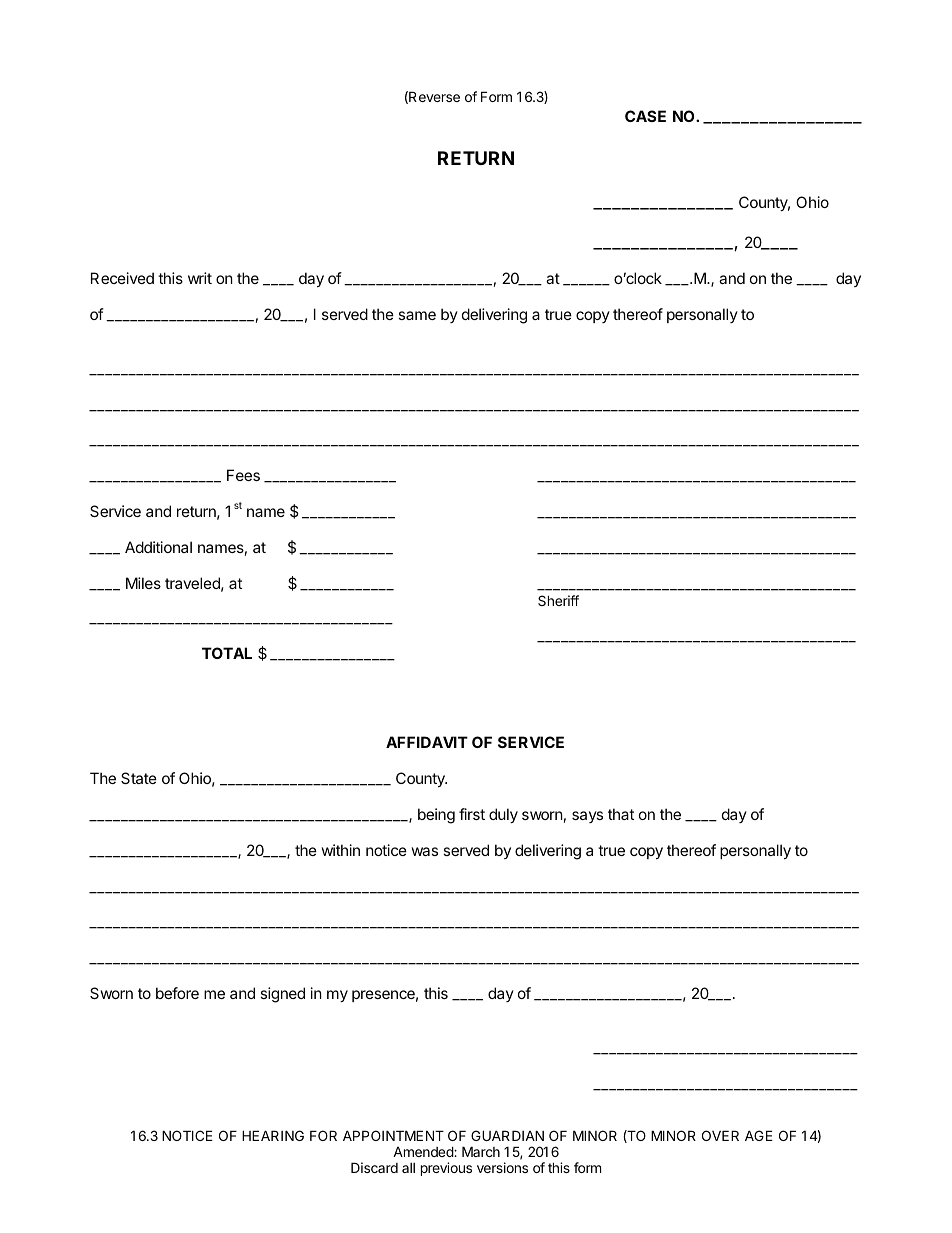 The height and width of the document is (1233, 952). I want to click on HEARING, so click(273, 1135).
